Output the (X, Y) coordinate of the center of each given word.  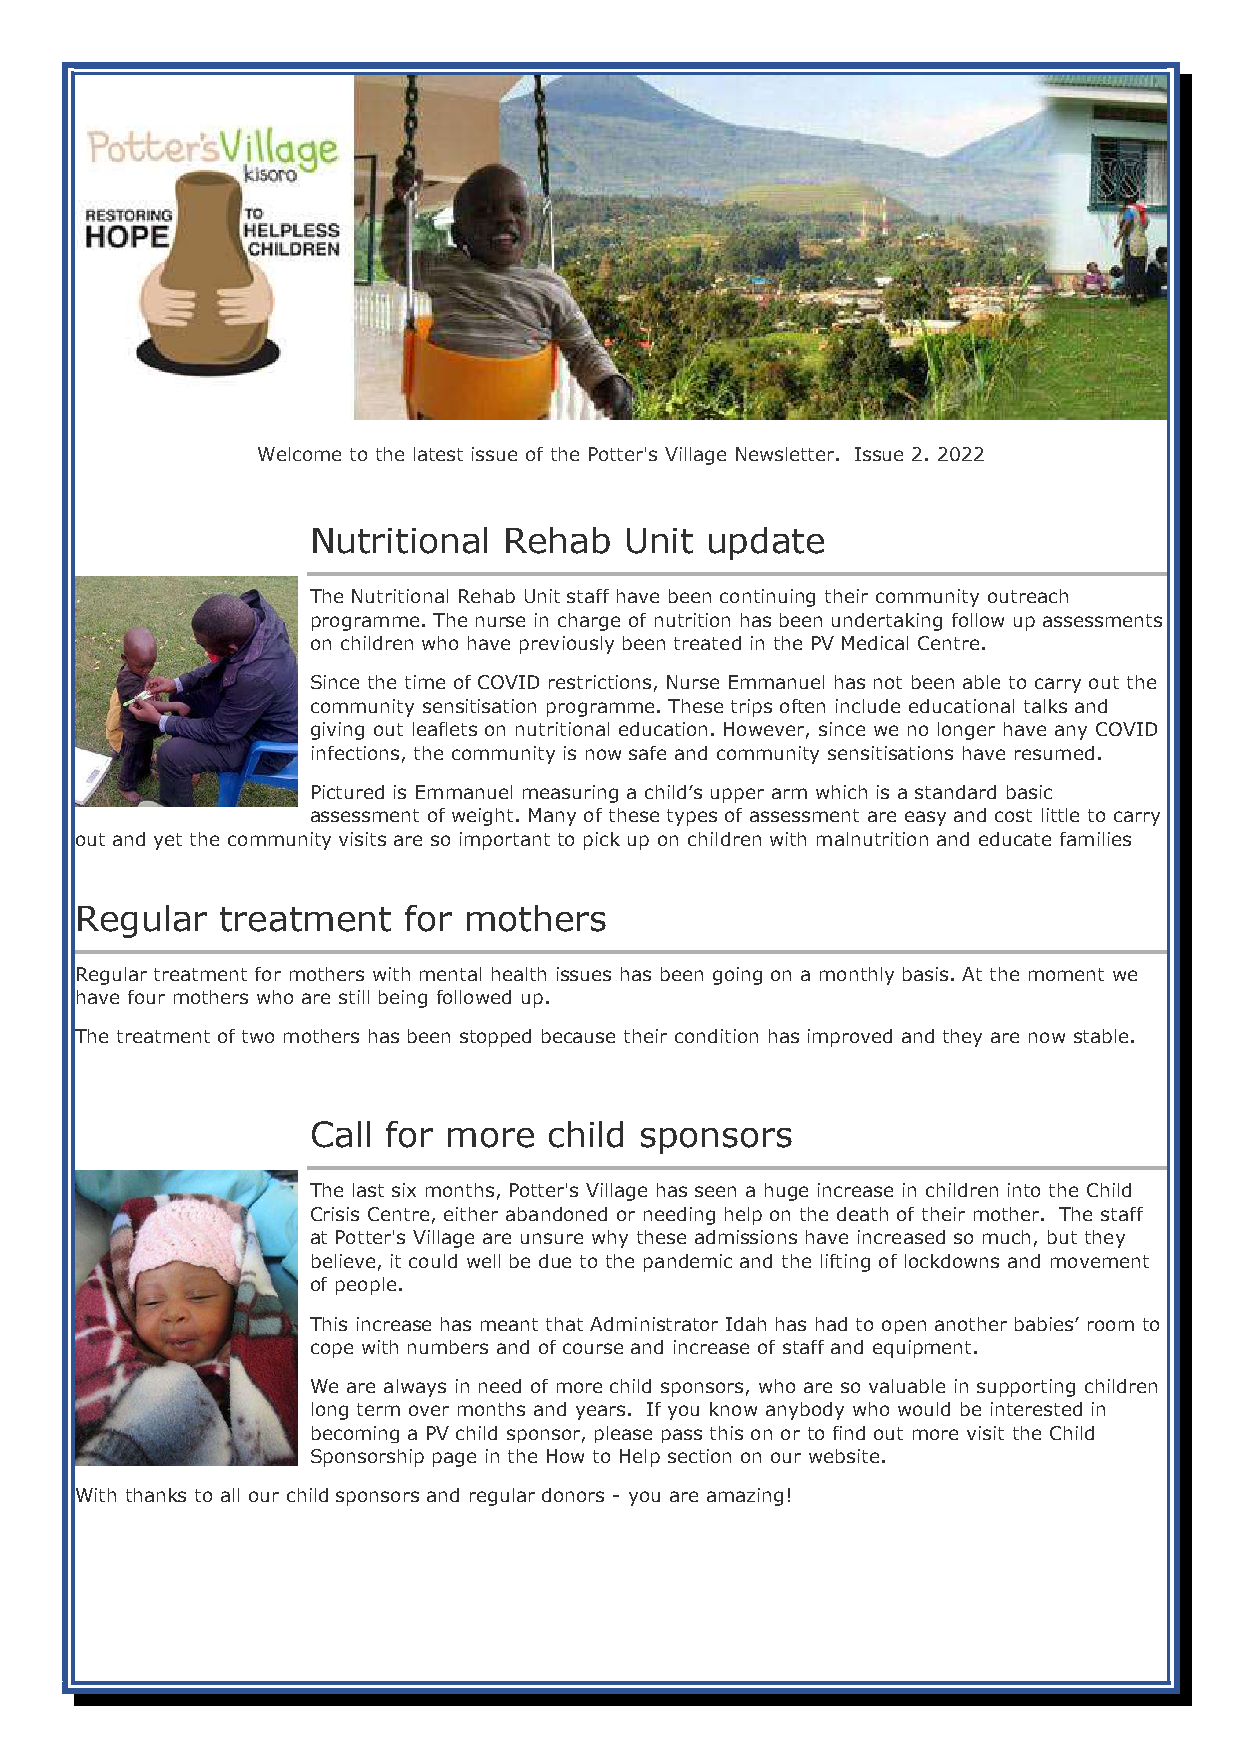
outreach (1028, 596)
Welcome (299, 454)
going (737, 976)
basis (925, 974)
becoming (355, 1434)
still (354, 997)
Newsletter (786, 454)
